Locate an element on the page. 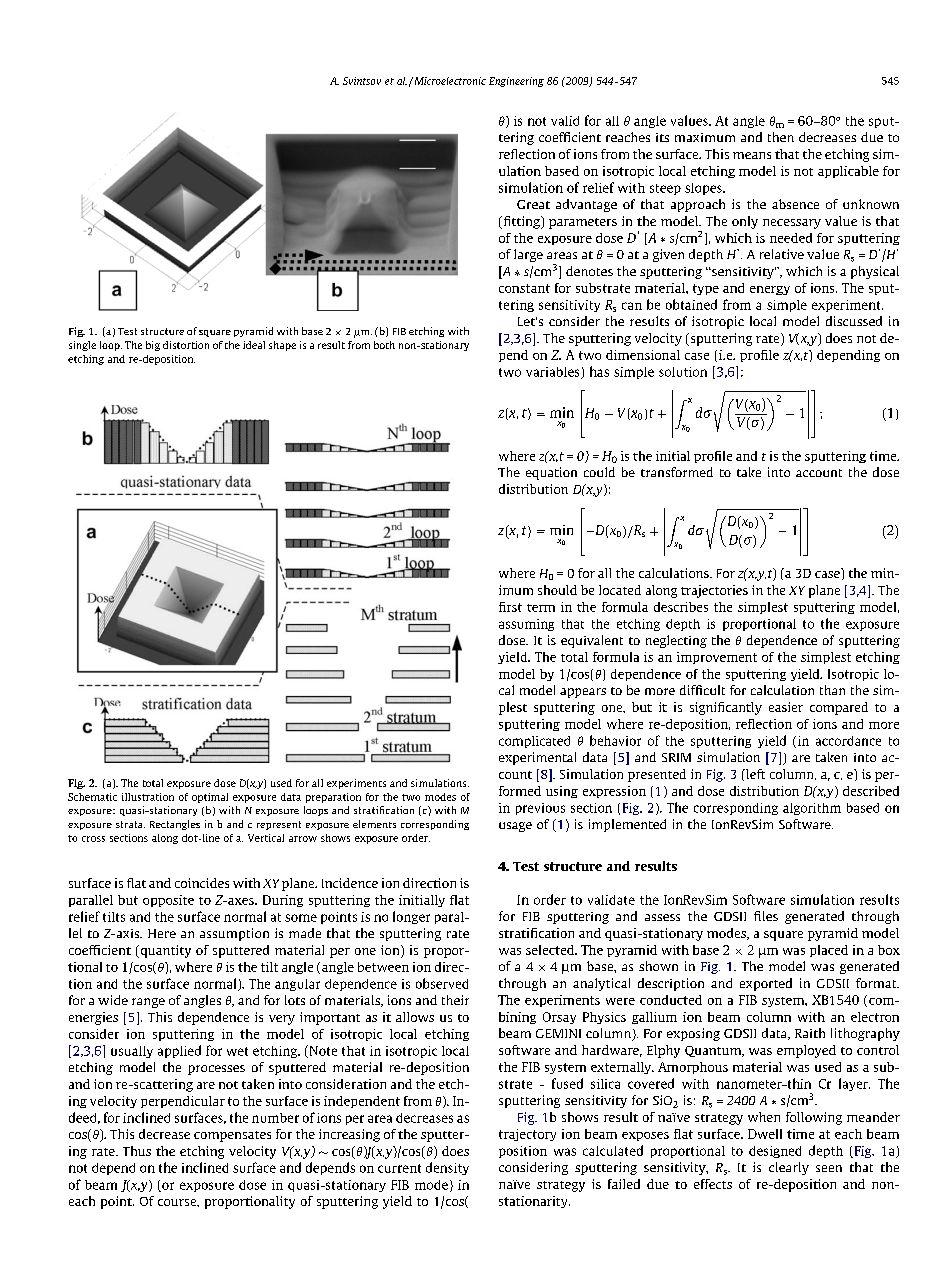  then is located at coordinates (781, 137).
